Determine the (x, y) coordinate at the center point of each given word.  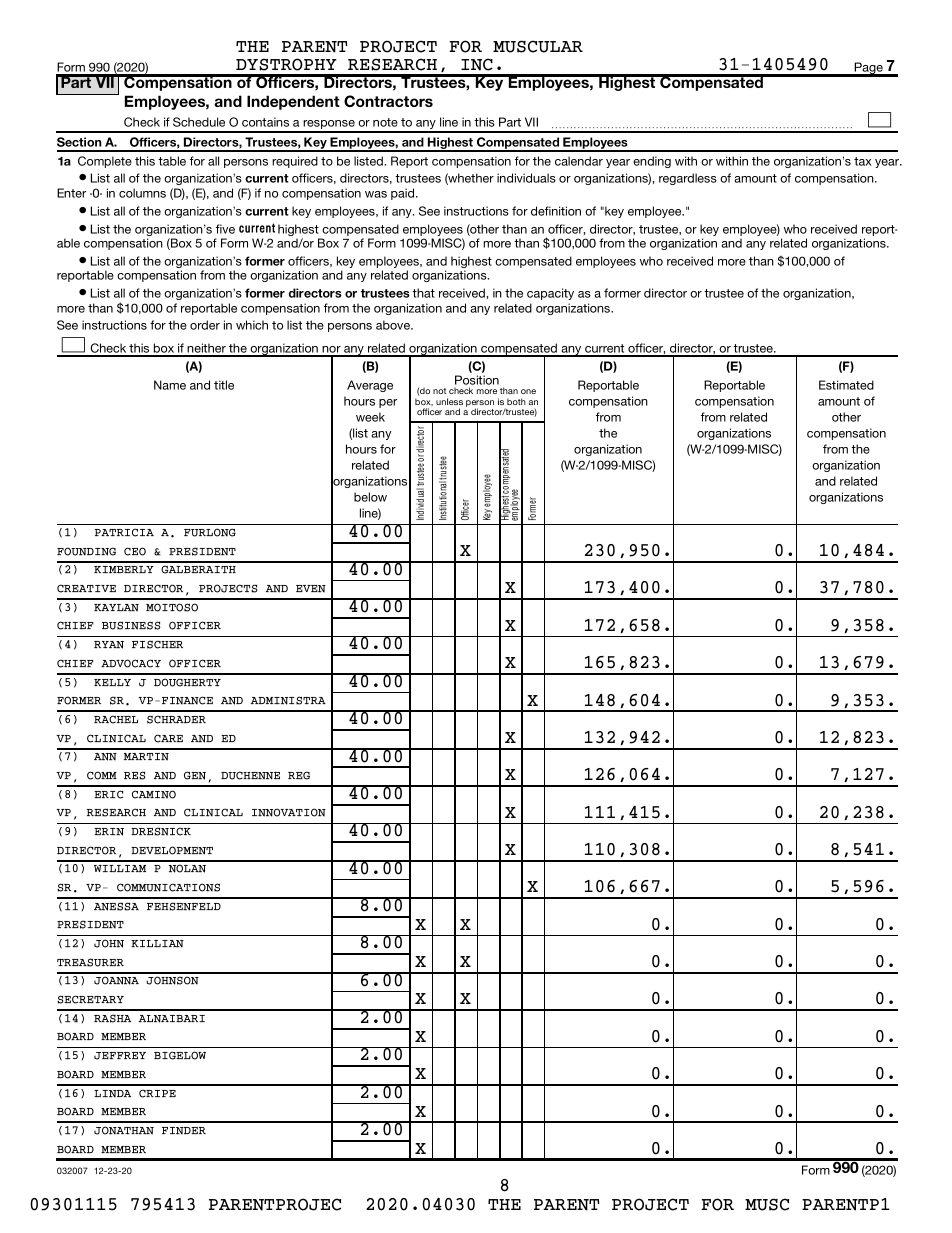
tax (863, 161)
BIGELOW (180, 1055)
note (385, 122)
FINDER (184, 1131)
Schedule (199, 122)
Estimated (846, 385)
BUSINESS (131, 625)
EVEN (311, 589)
